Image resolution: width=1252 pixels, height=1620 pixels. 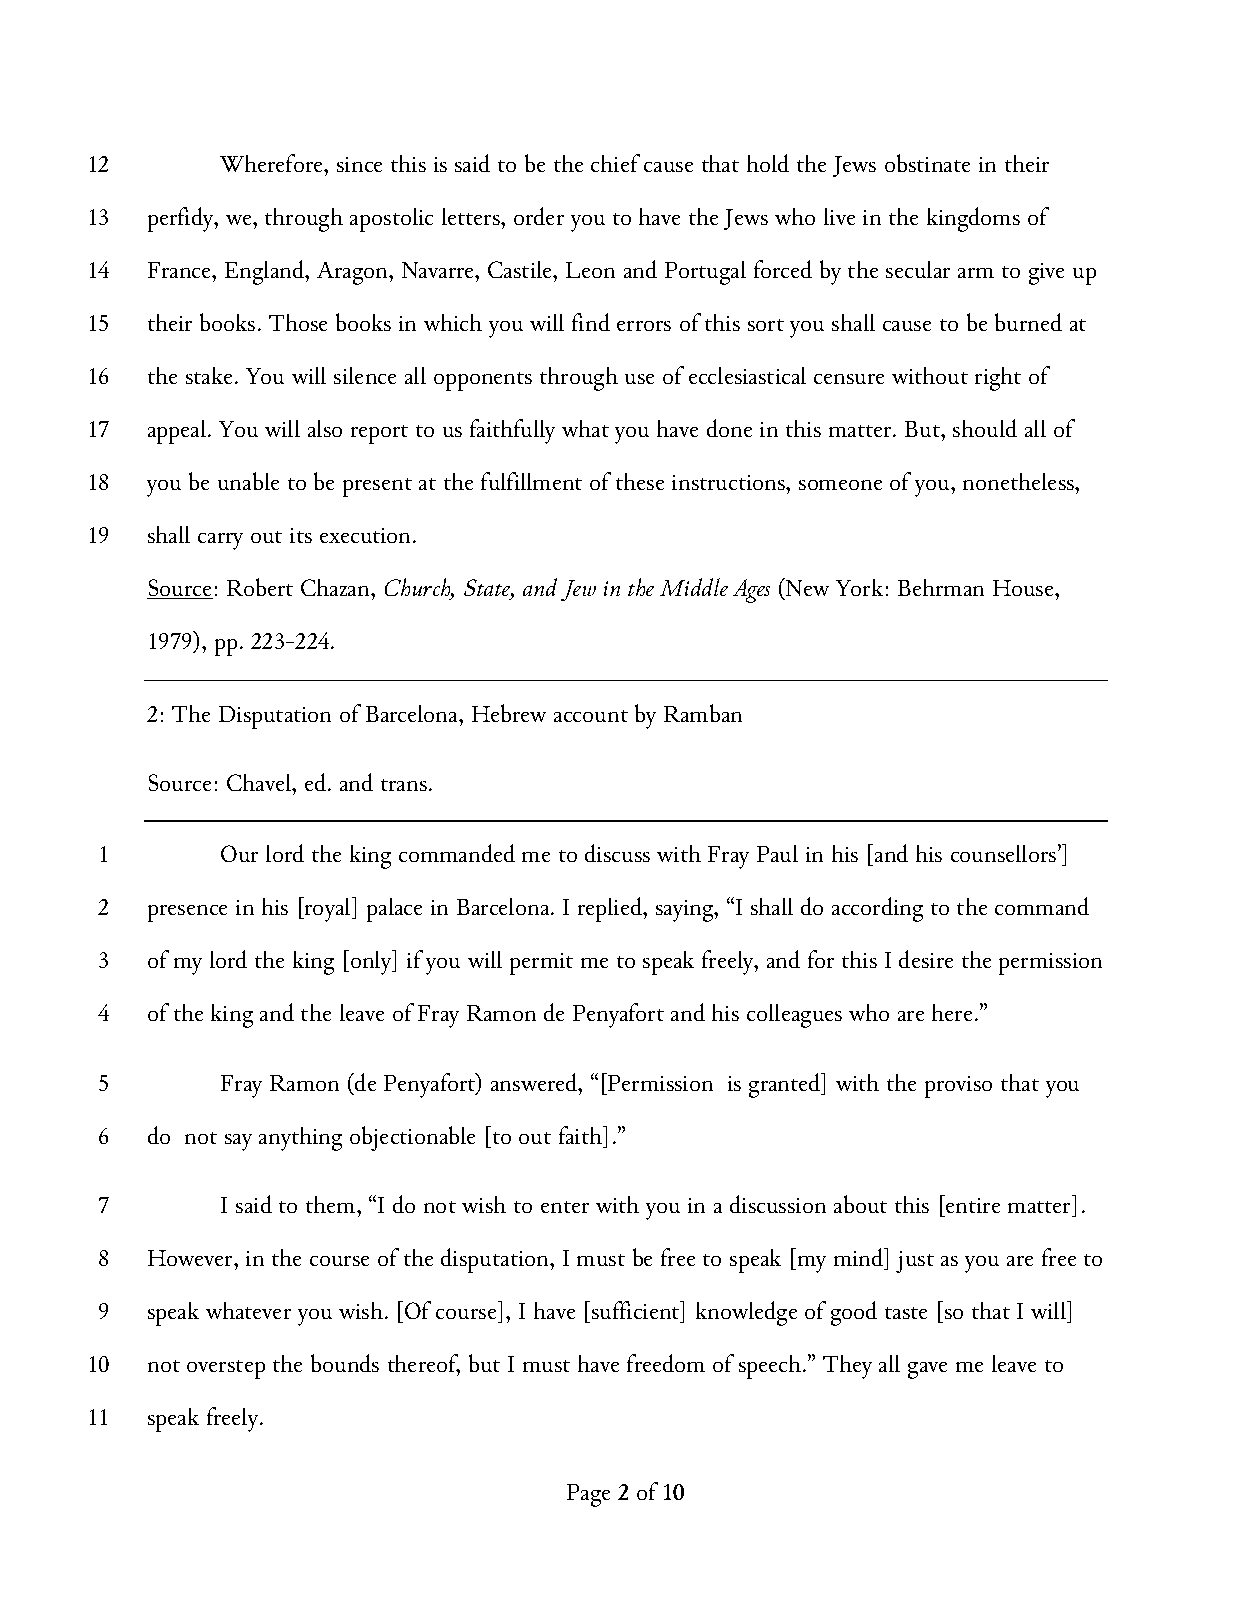 I want to click on since, so click(x=359, y=164).
